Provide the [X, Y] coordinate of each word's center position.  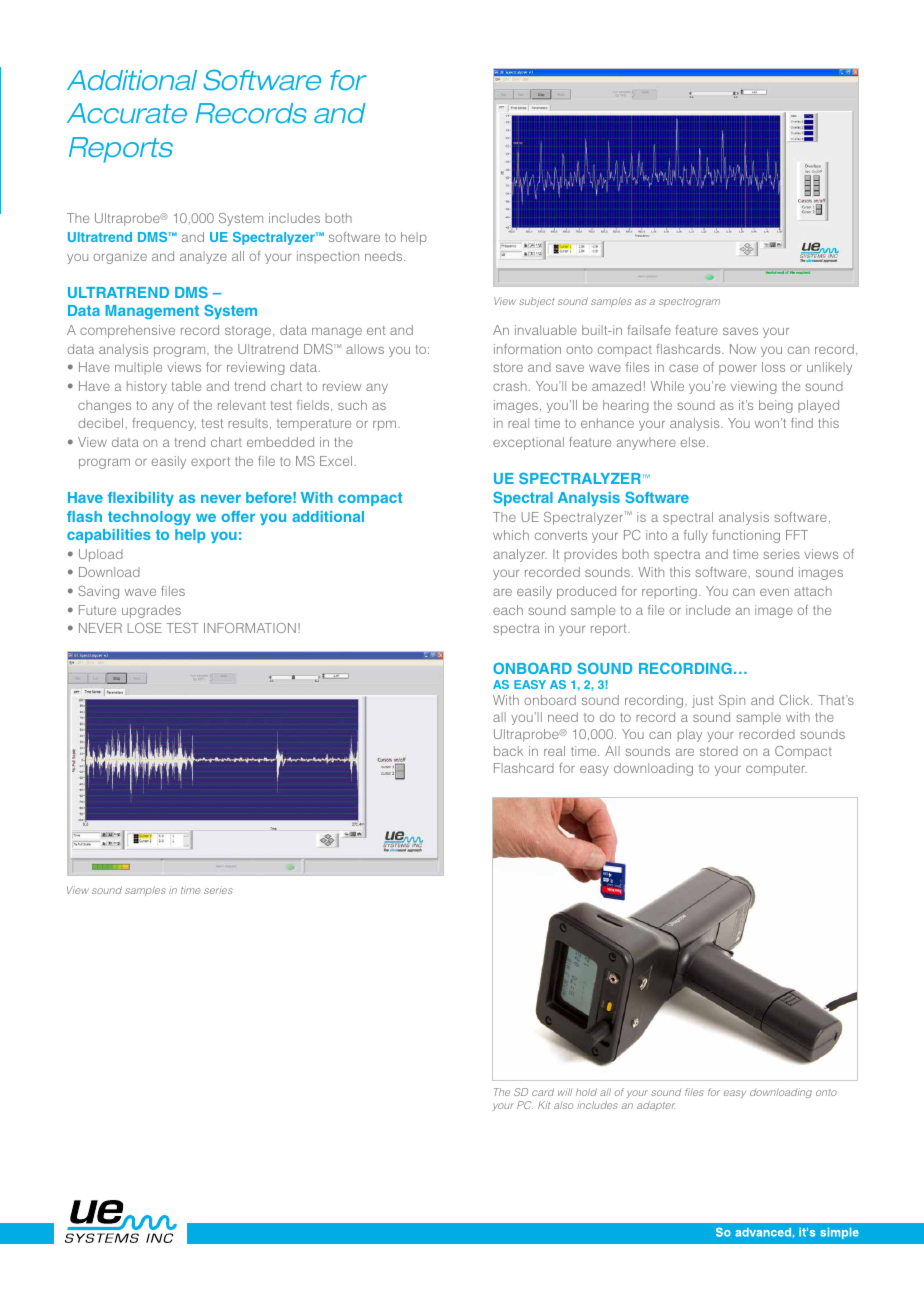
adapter [656, 1106]
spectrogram [689, 302]
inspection [328, 257]
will [565, 1092]
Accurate [127, 113]
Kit [544, 1105]
